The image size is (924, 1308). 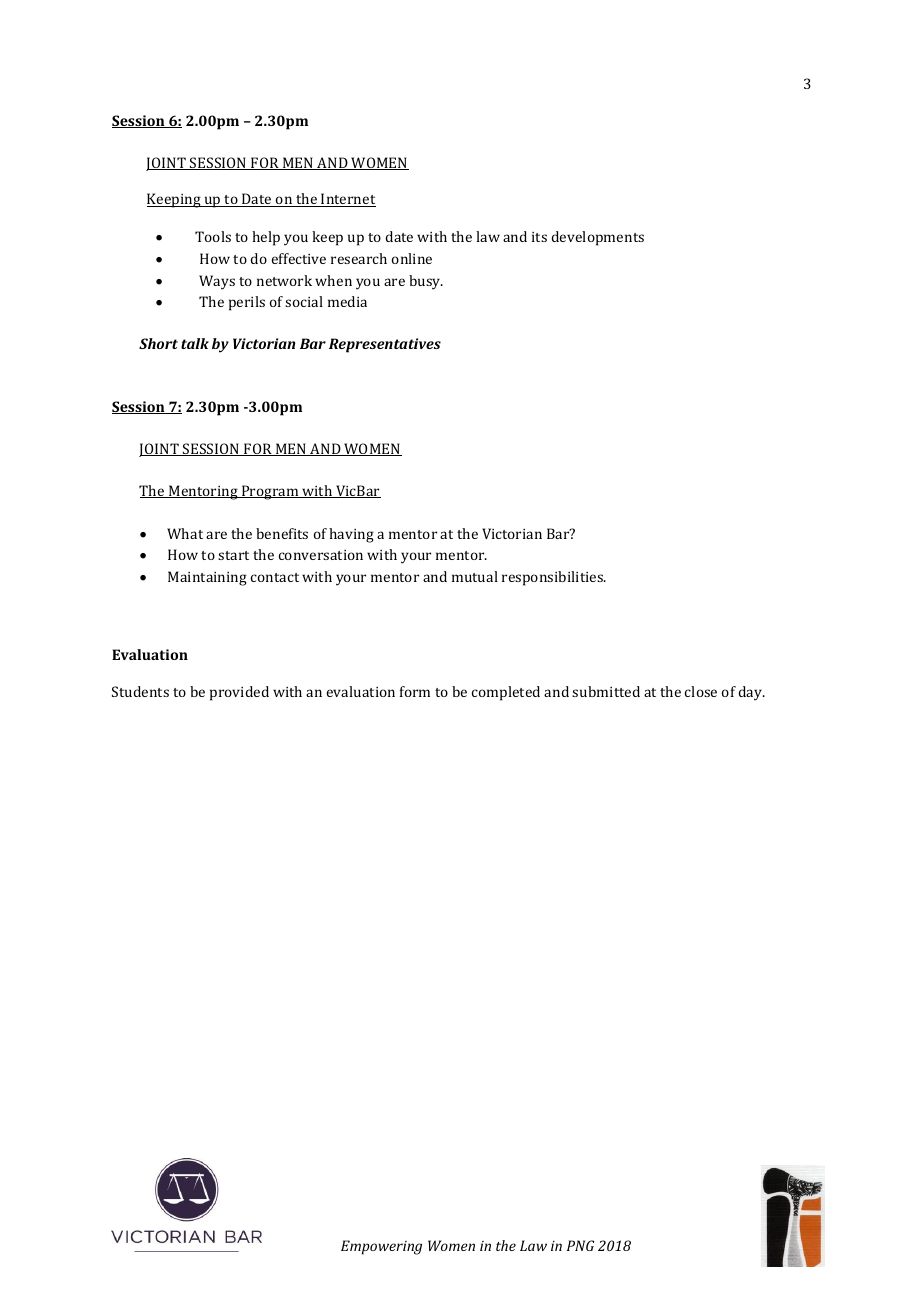 I want to click on close, so click(x=701, y=691).
